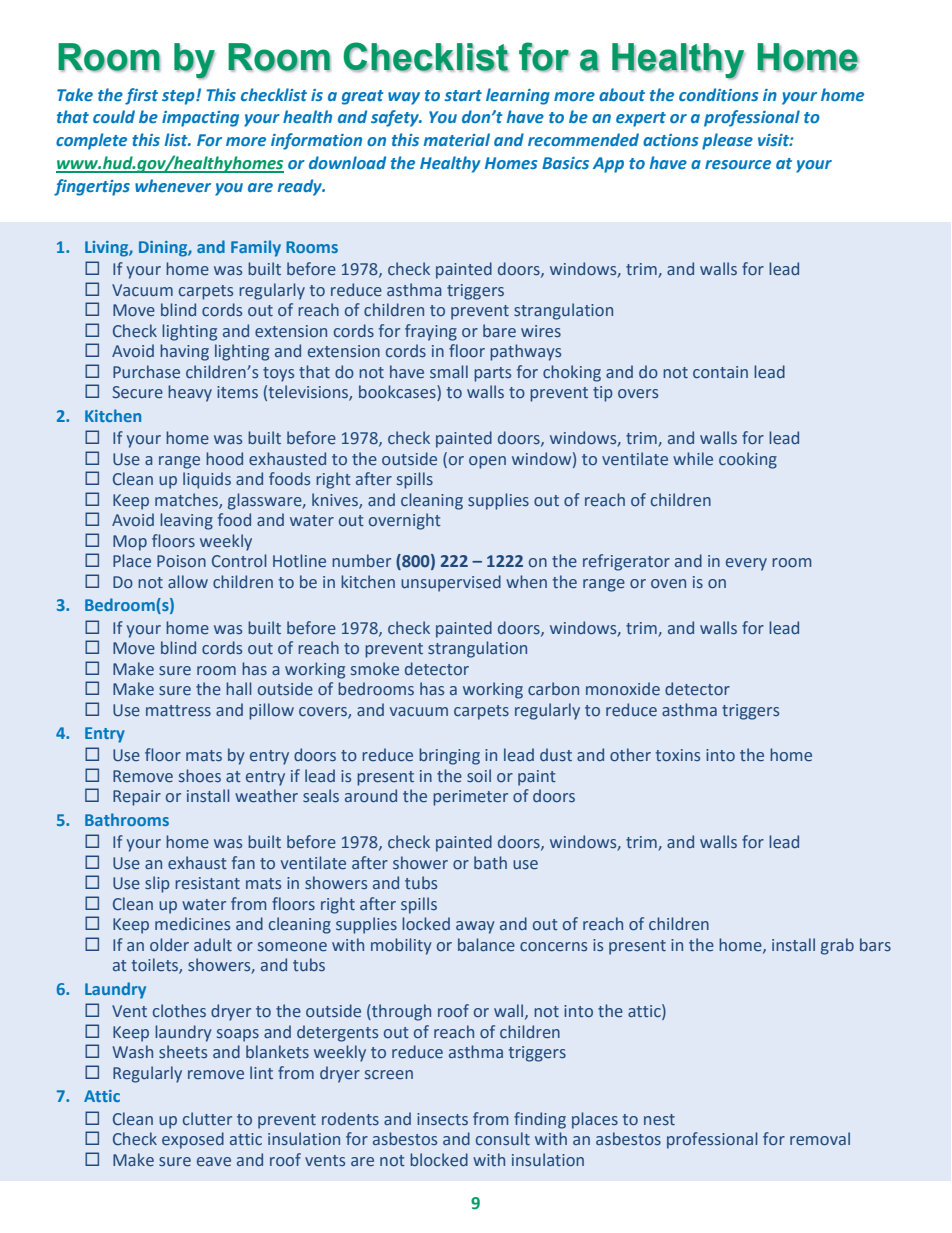  Describe the element at coordinates (727, 141) in the page. I see `please` at that location.
